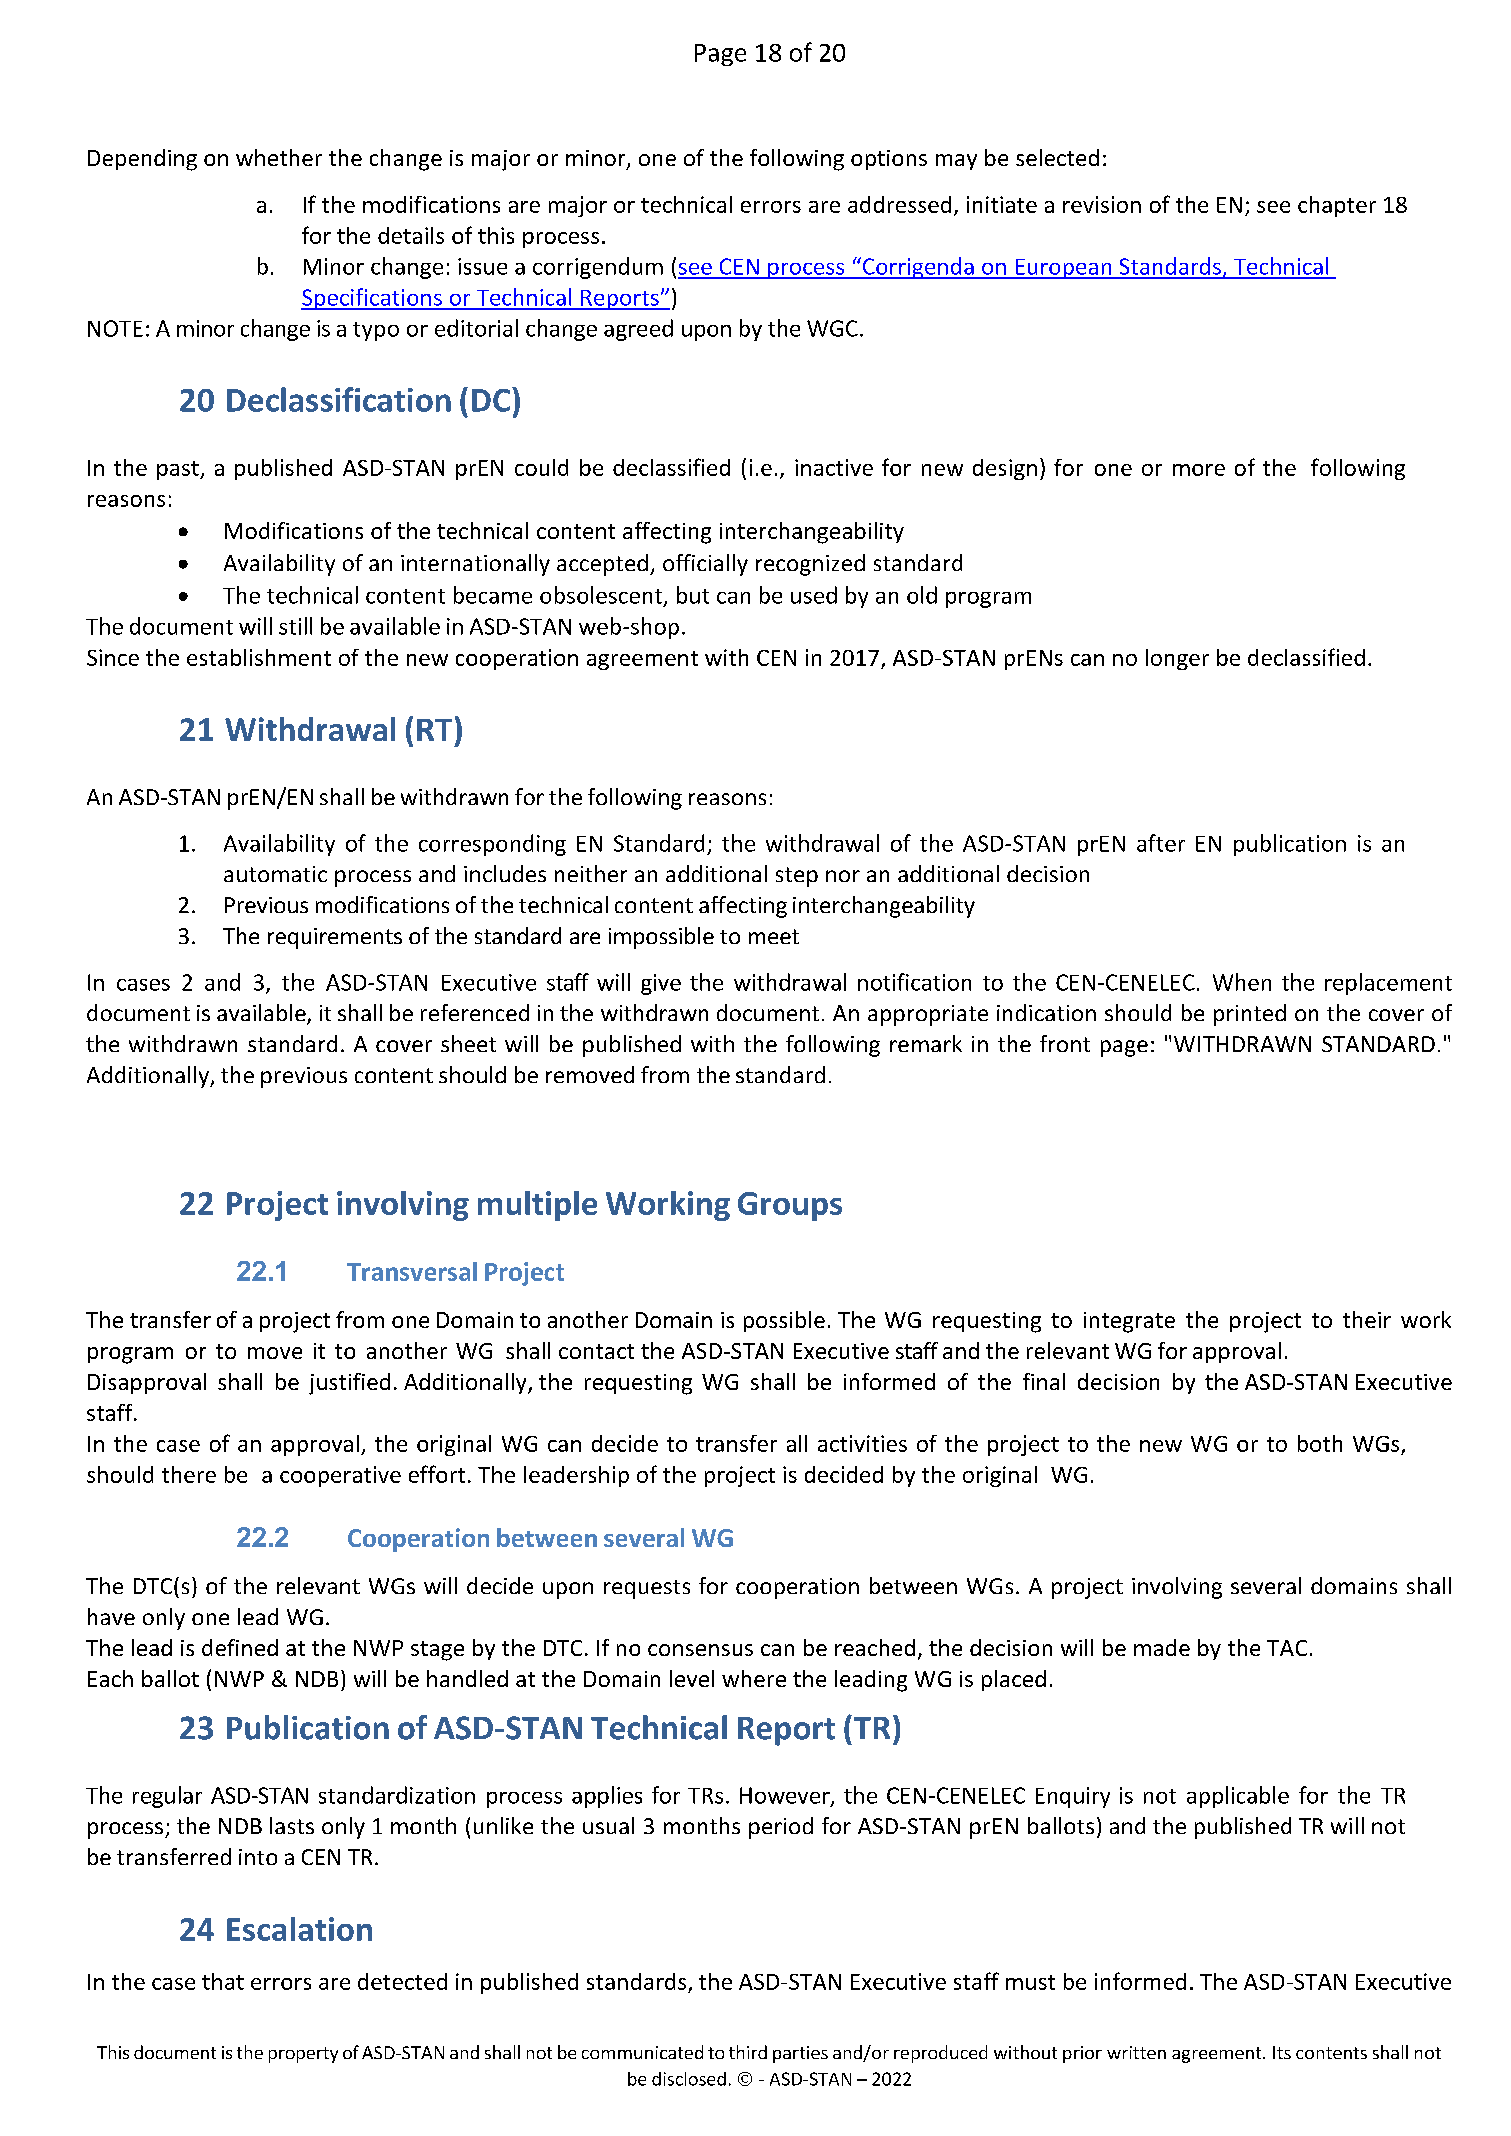  I want to click on chapter, so click(1337, 206).
